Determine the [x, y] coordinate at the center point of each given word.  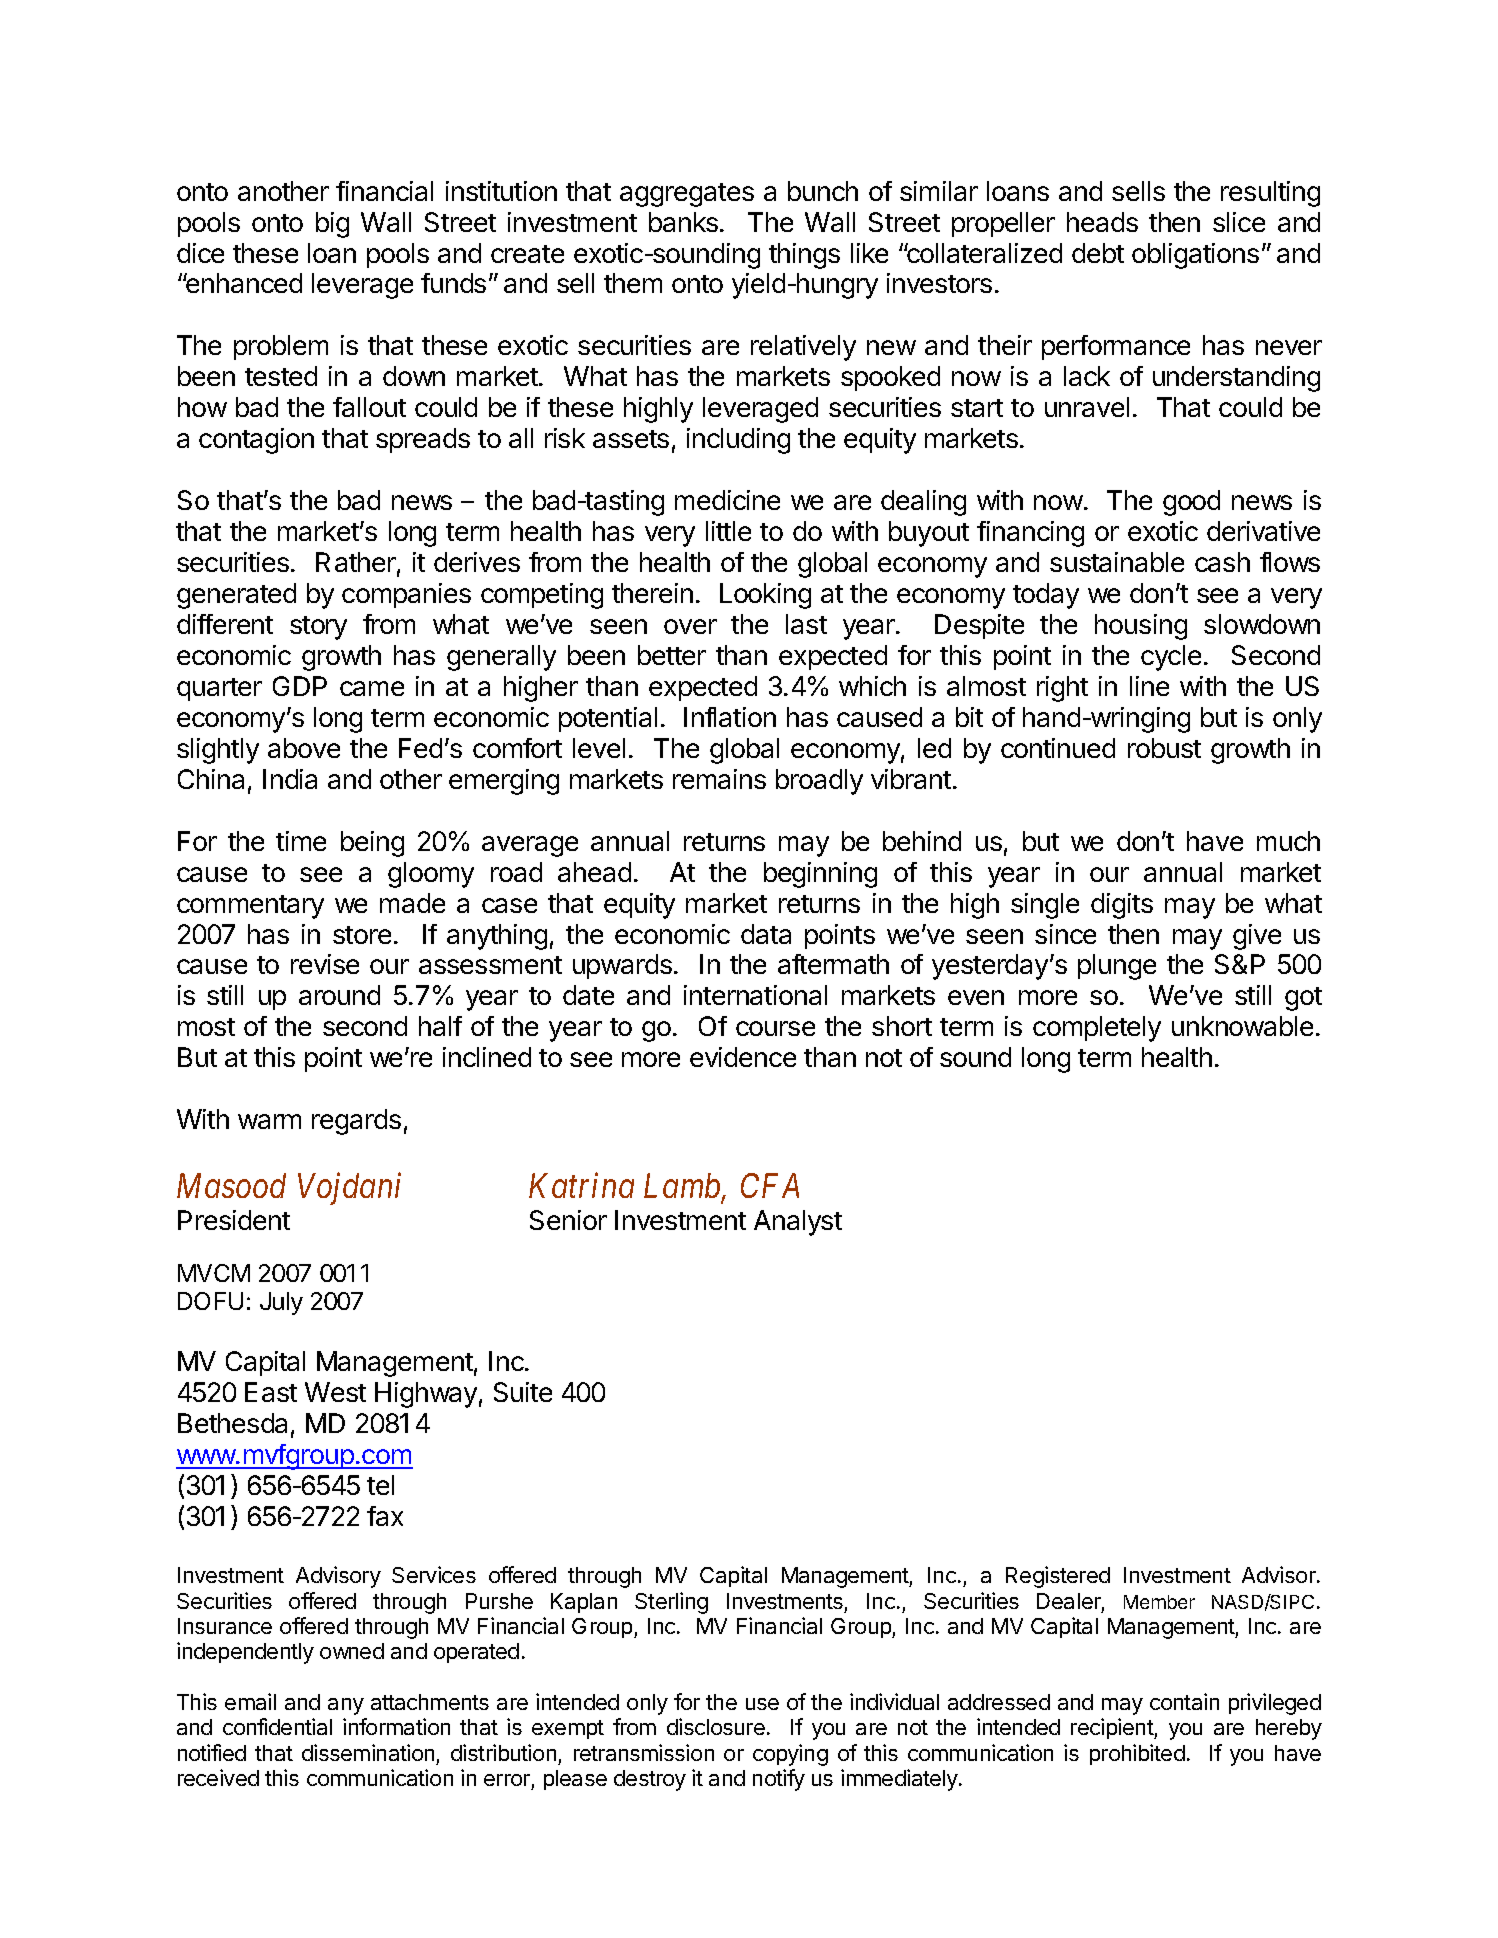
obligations [1195, 256]
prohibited [1137, 1754]
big [332, 225]
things [804, 256]
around [339, 995]
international [755, 995]
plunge [1117, 967]
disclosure [716, 1726]
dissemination [368, 1752]
